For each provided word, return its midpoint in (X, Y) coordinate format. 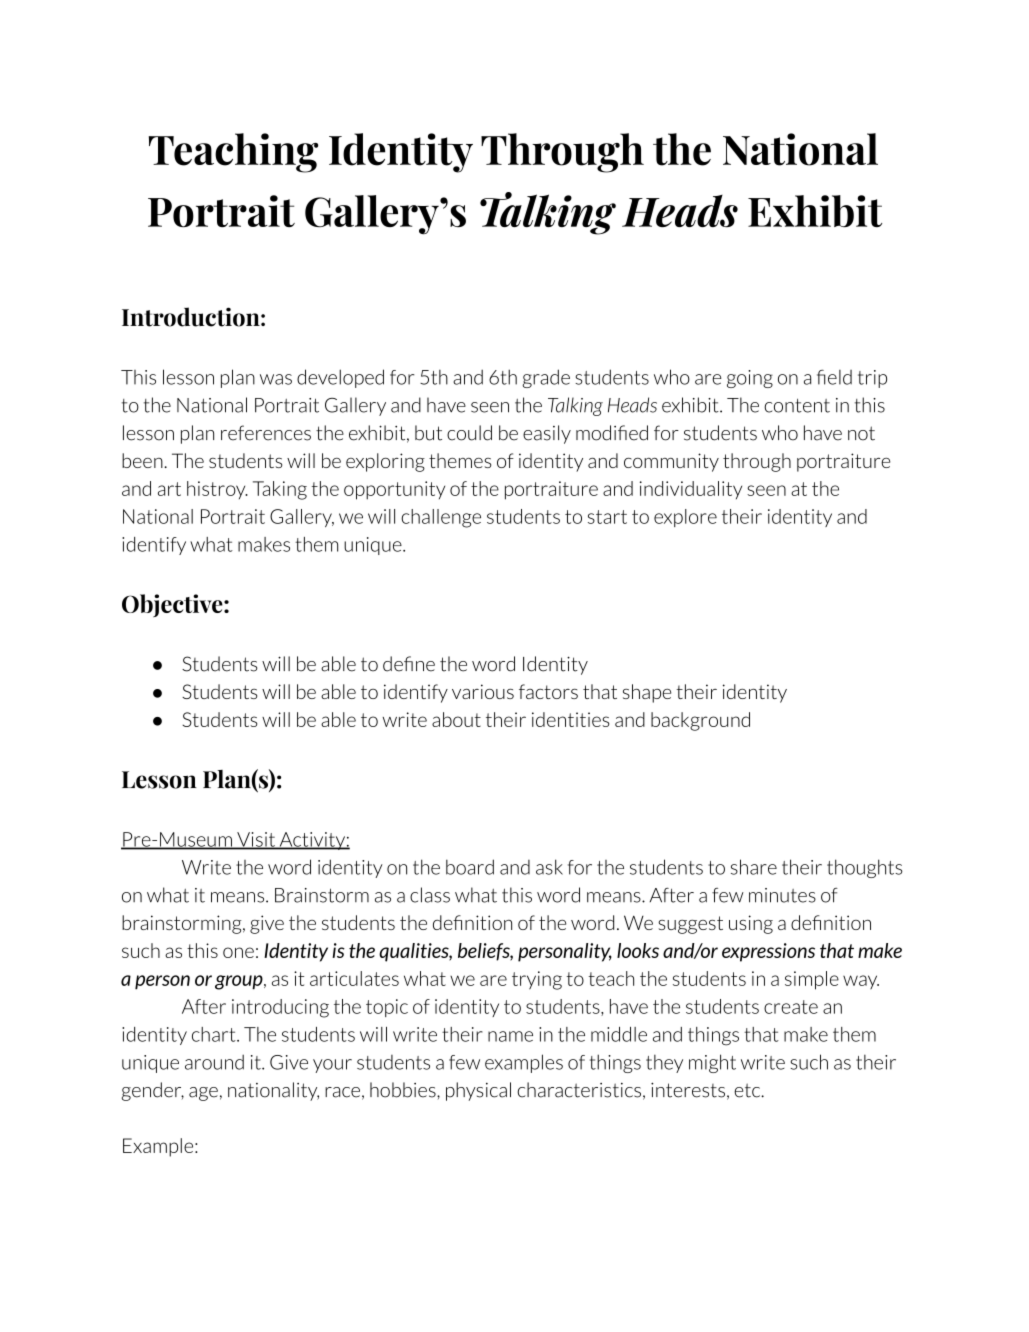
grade (546, 378)
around (214, 1062)
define (409, 664)
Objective (173, 605)
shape (647, 693)
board (470, 867)
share (754, 867)
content (797, 406)
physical (478, 1091)
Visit (256, 840)
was (276, 379)
